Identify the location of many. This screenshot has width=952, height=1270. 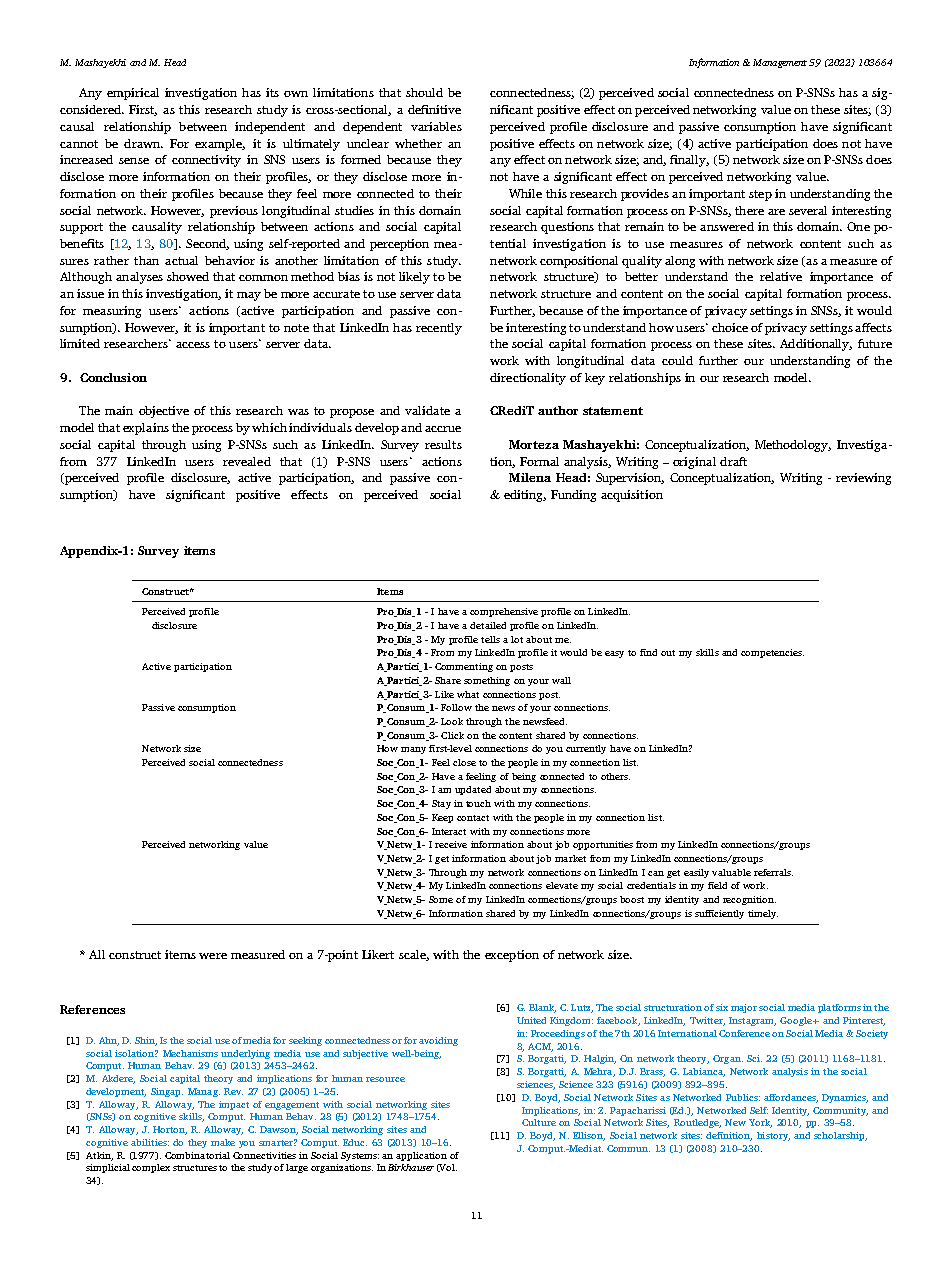
(413, 750).
